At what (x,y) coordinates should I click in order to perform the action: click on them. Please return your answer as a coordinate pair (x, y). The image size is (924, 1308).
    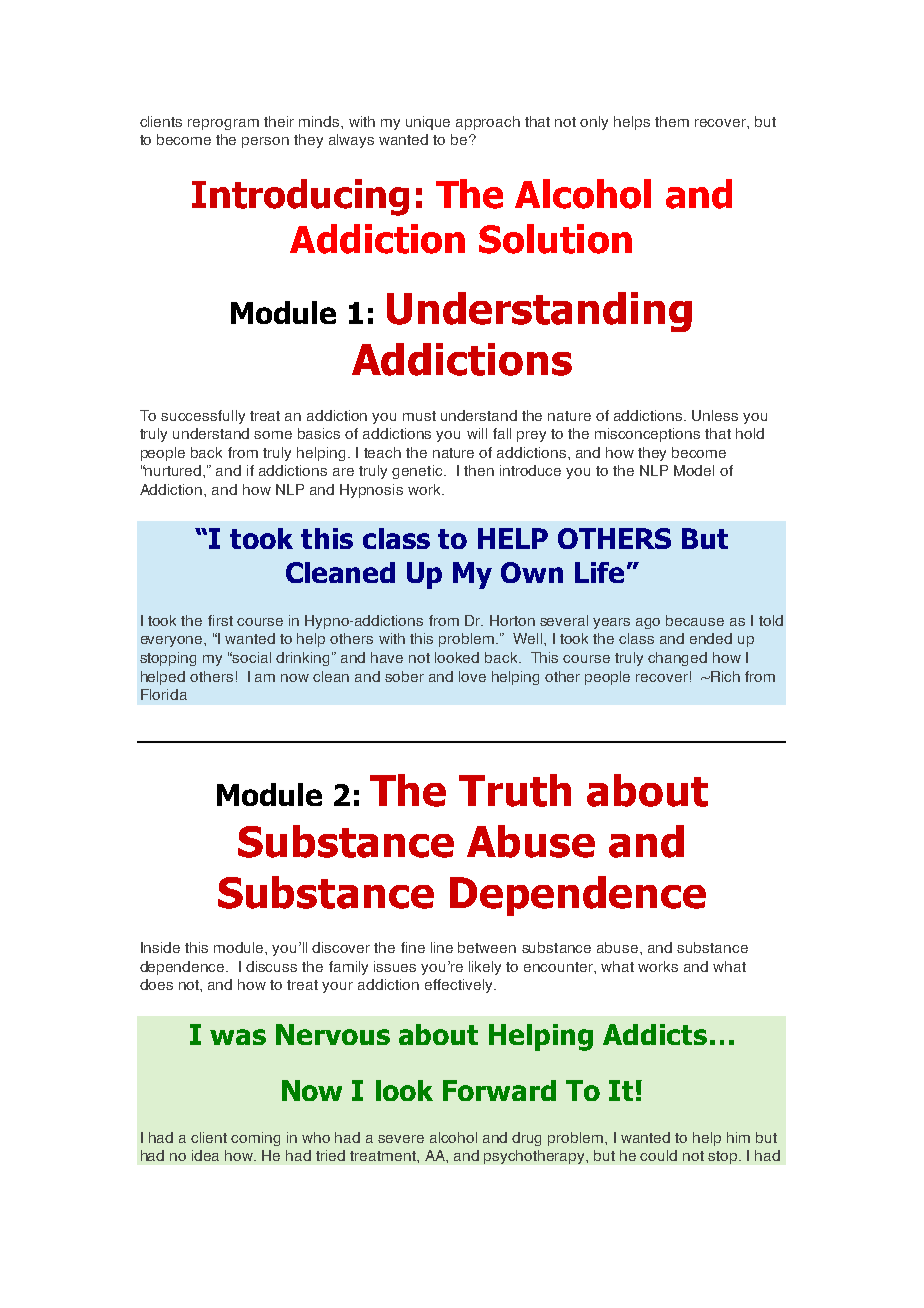
    Looking at the image, I should click on (672, 121).
